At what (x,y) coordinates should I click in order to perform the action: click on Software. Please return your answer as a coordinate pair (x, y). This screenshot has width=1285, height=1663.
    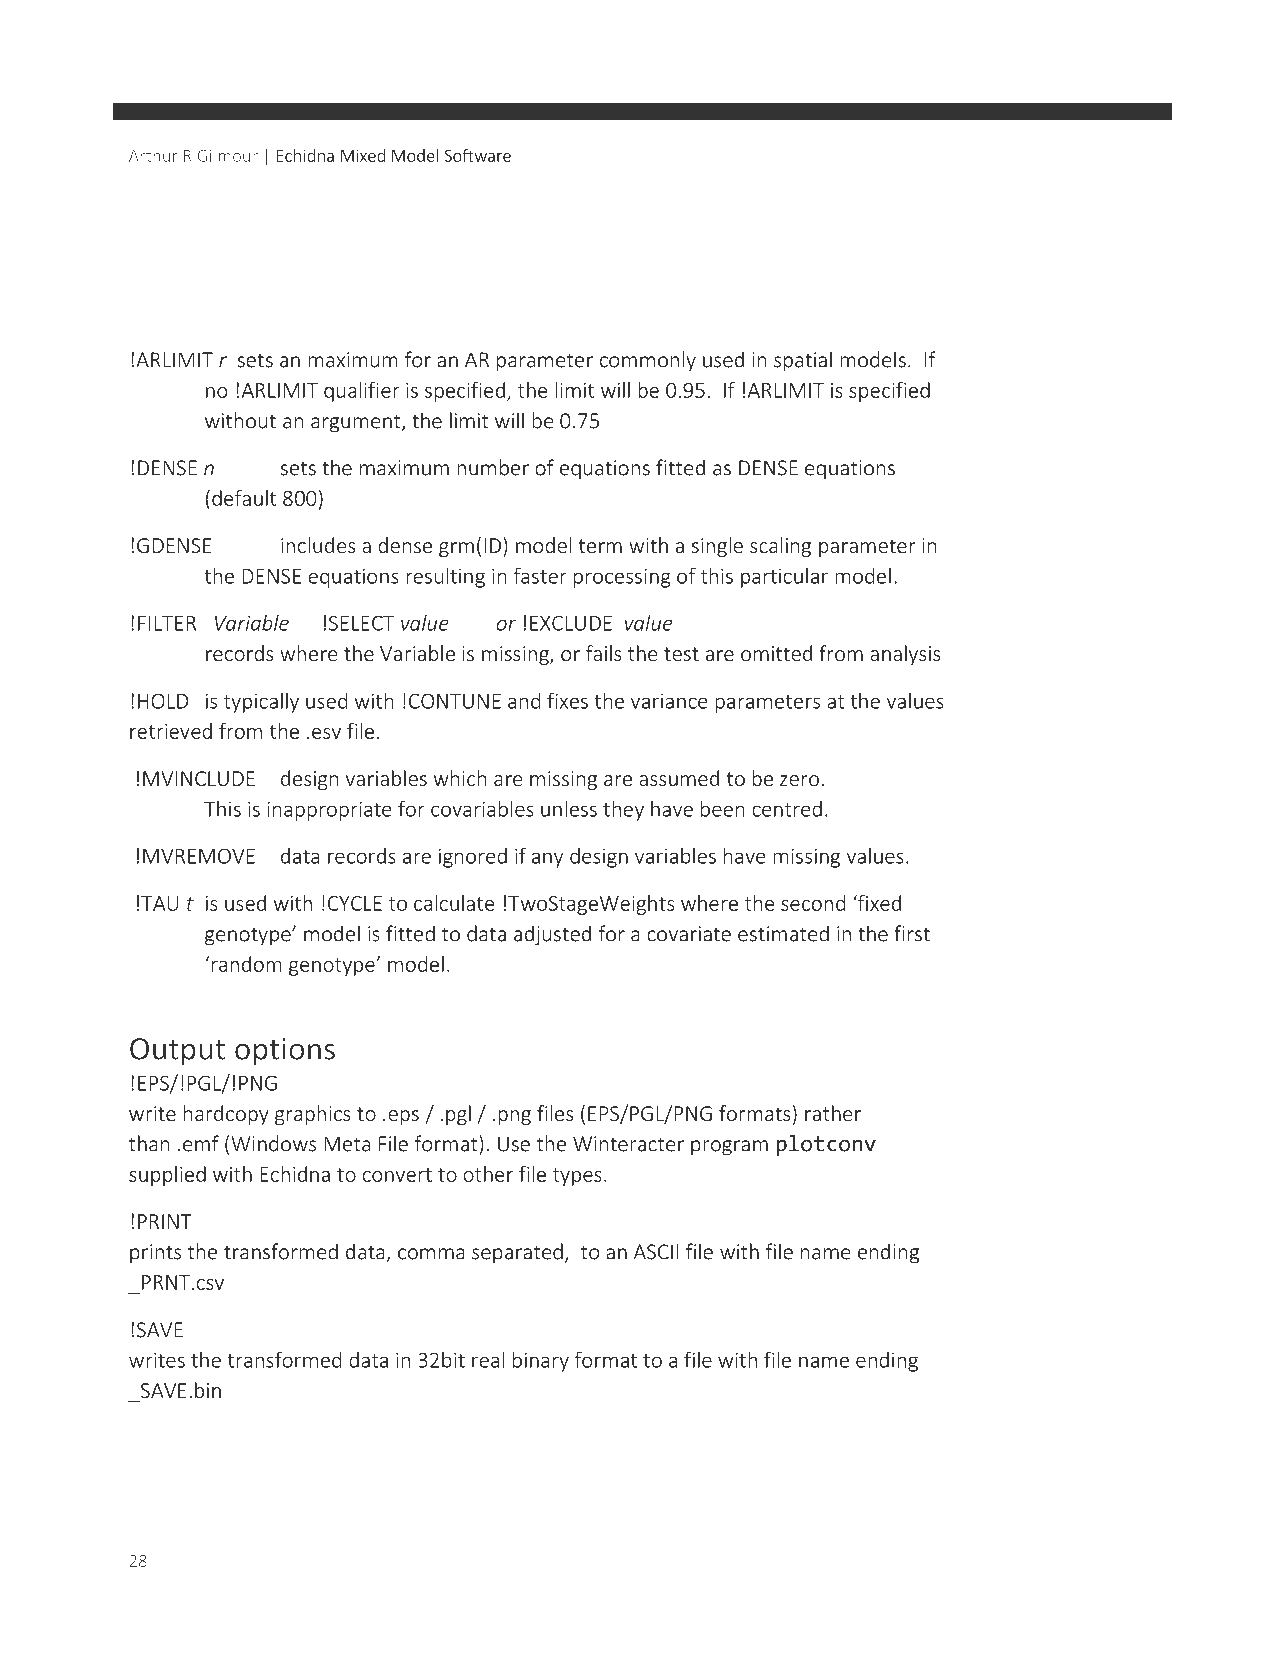
    Looking at the image, I should click on (477, 155).
